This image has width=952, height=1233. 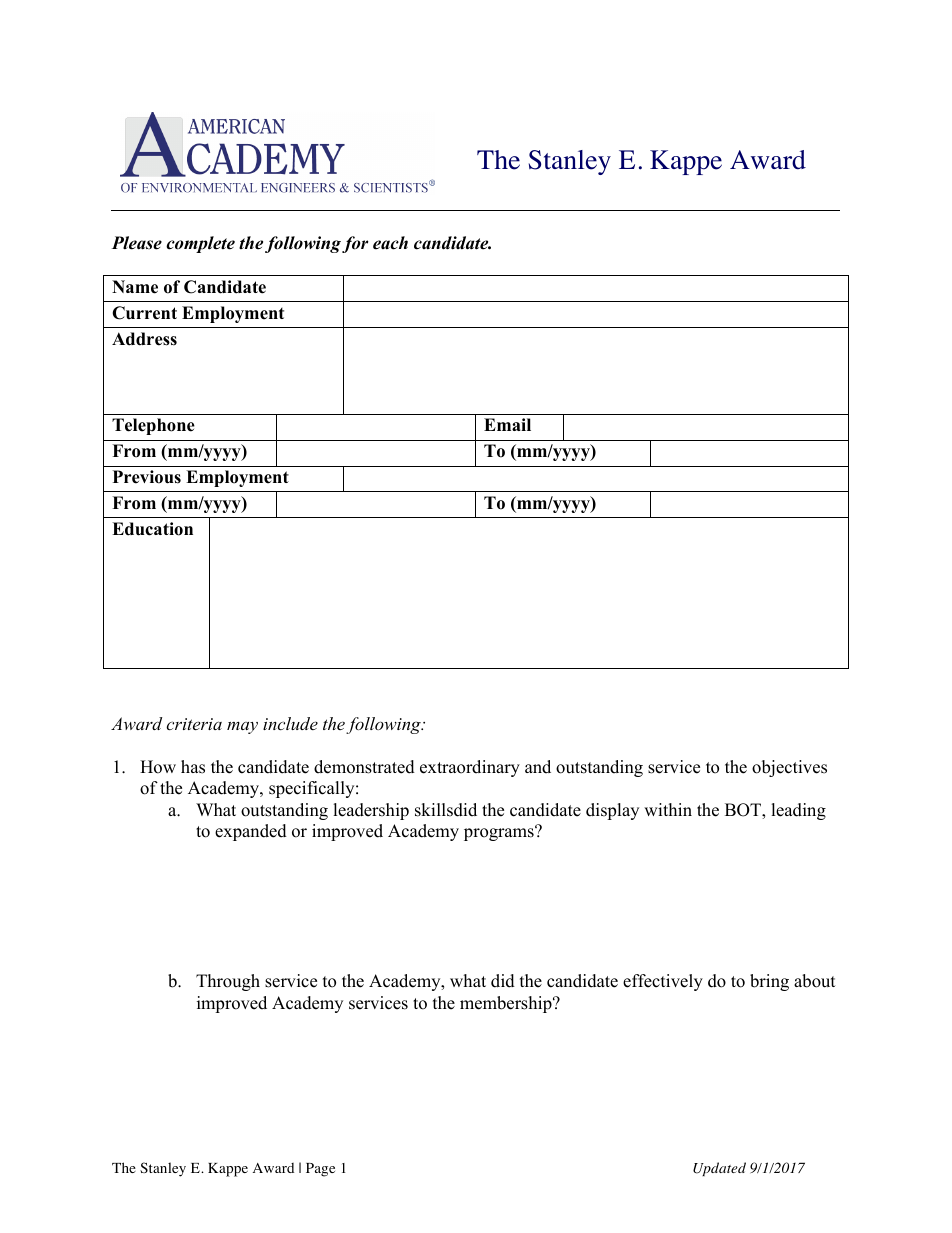 I want to click on extraordinary, so click(x=470, y=768).
